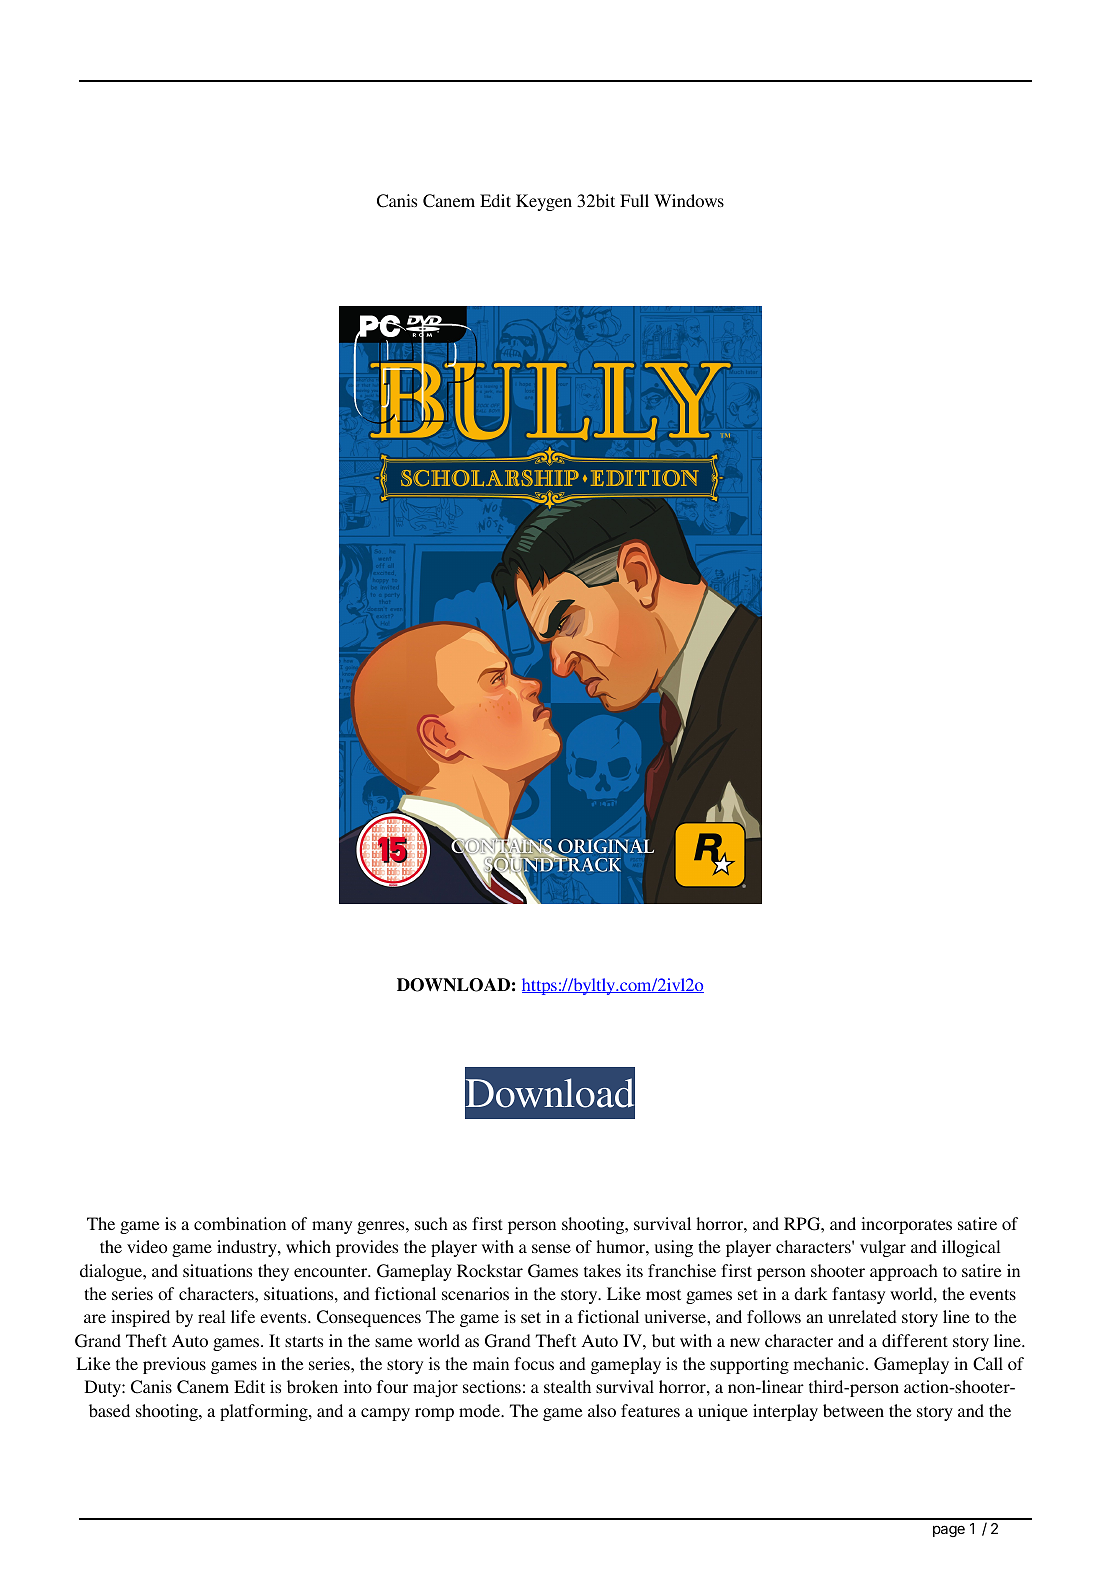 Image resolution: width=1111 pixels, height=1572 pixels. What do you see at coordinates (602, 1410) in the page?
I see `also` at bounding box center [602, 1410].
